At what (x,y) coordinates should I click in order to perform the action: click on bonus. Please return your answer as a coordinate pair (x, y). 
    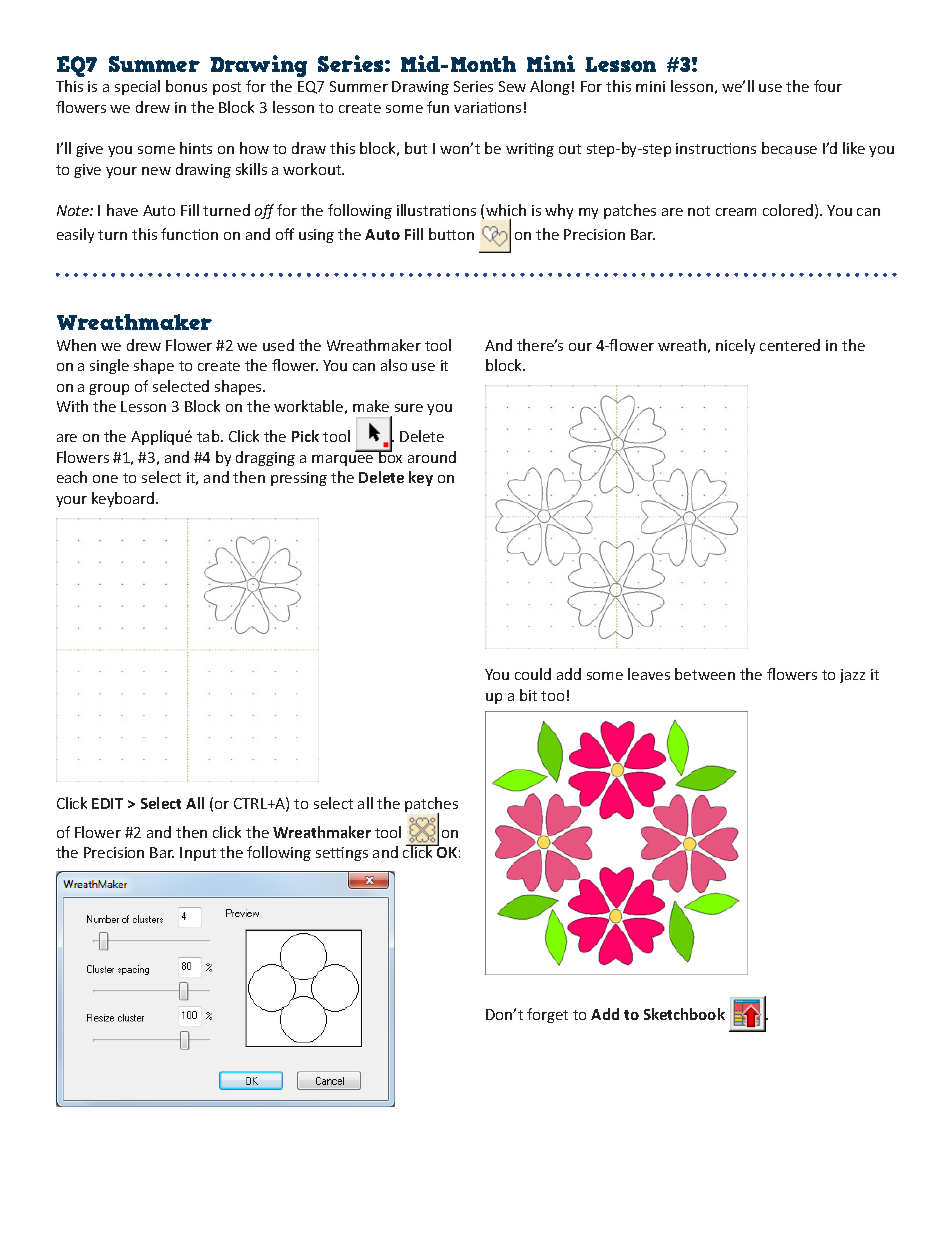
    Looking at the image, I should click on (186, 86).
